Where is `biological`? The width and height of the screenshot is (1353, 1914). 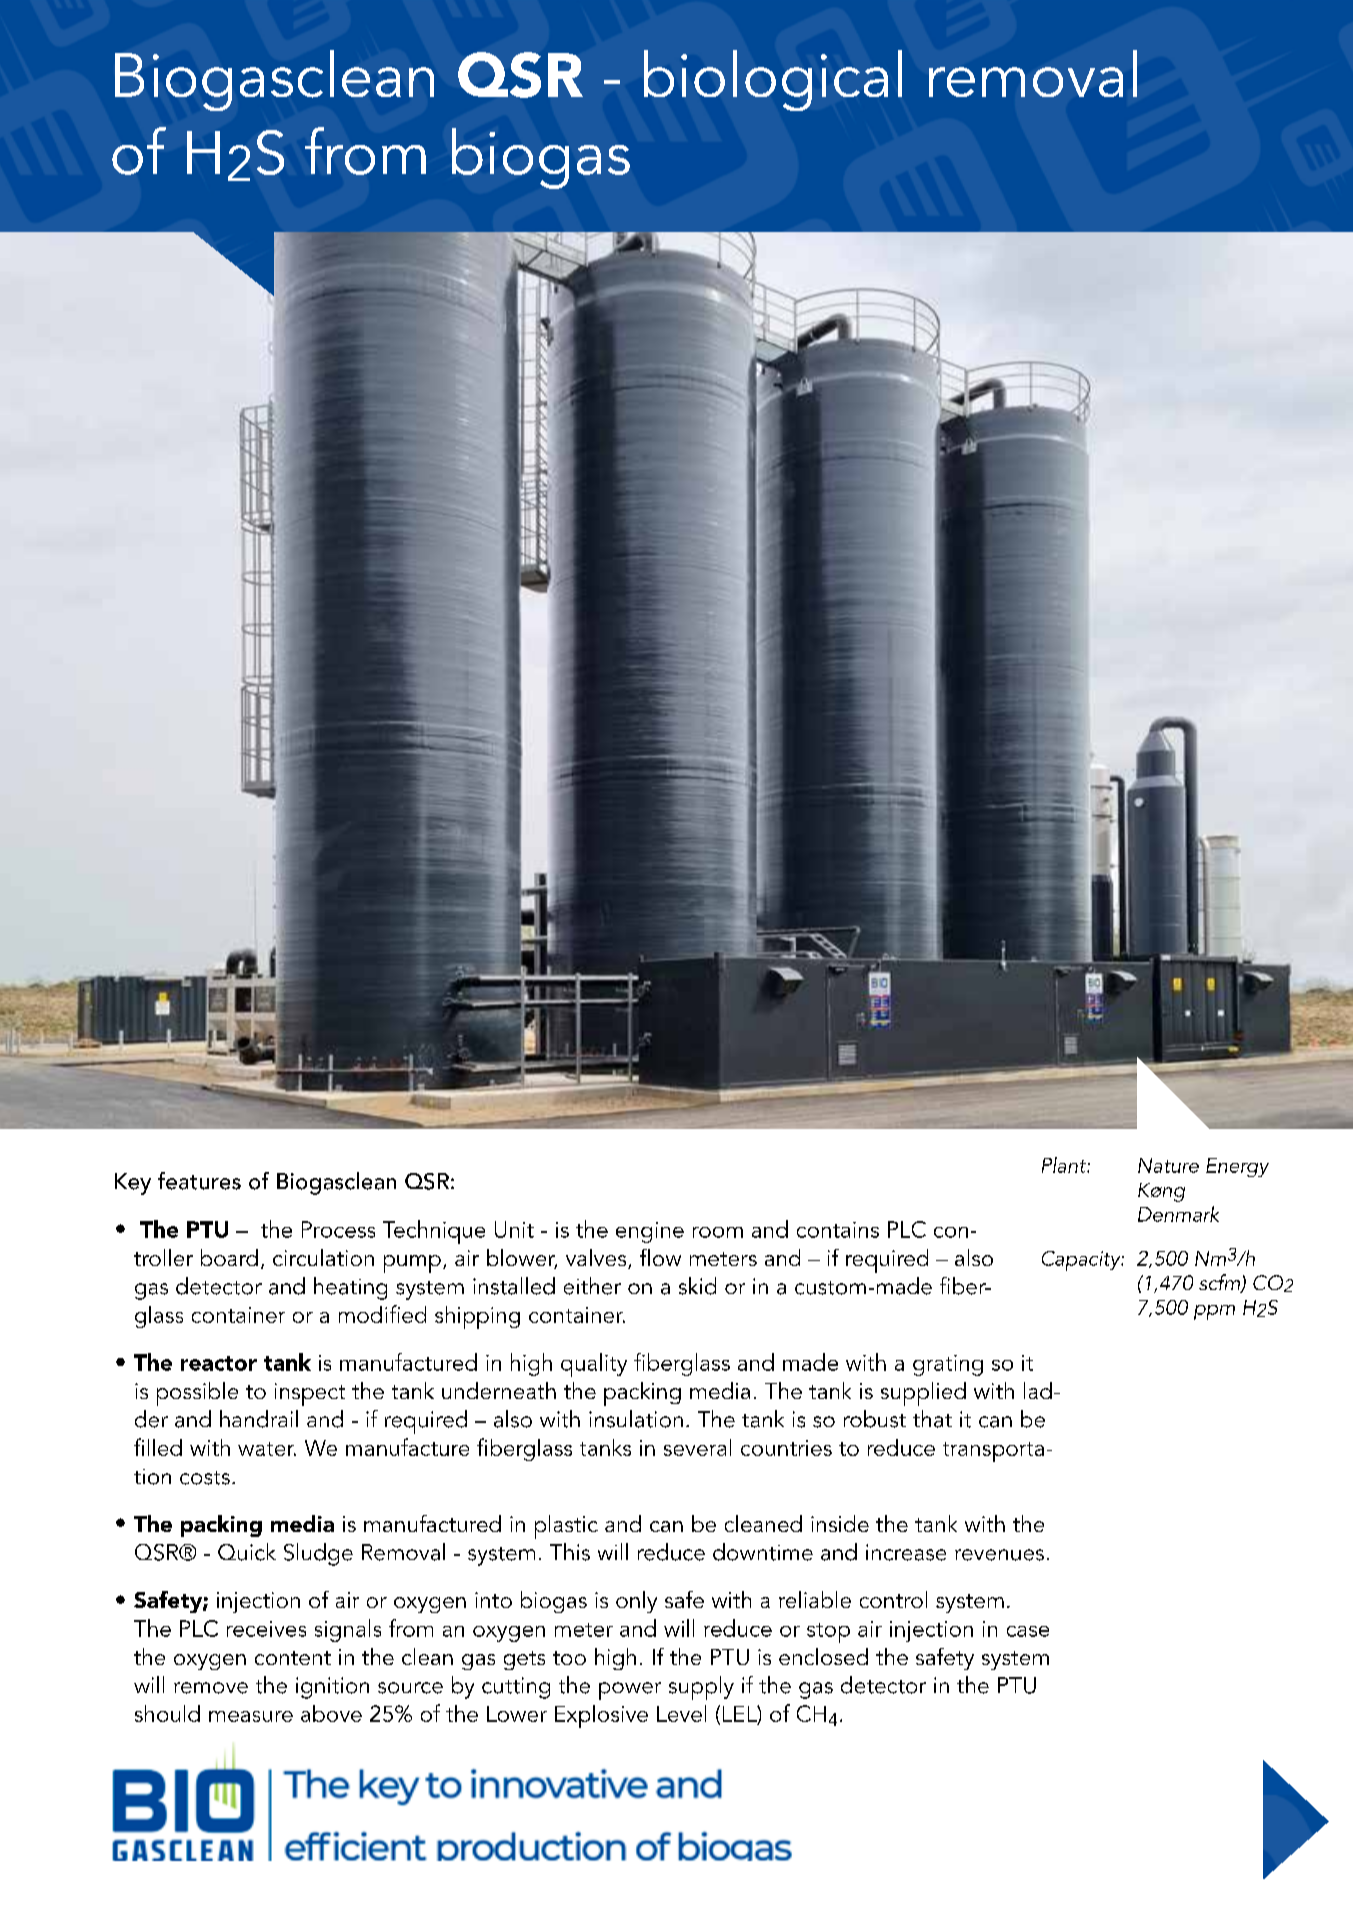 biological is located at coordinates (773, 80).
